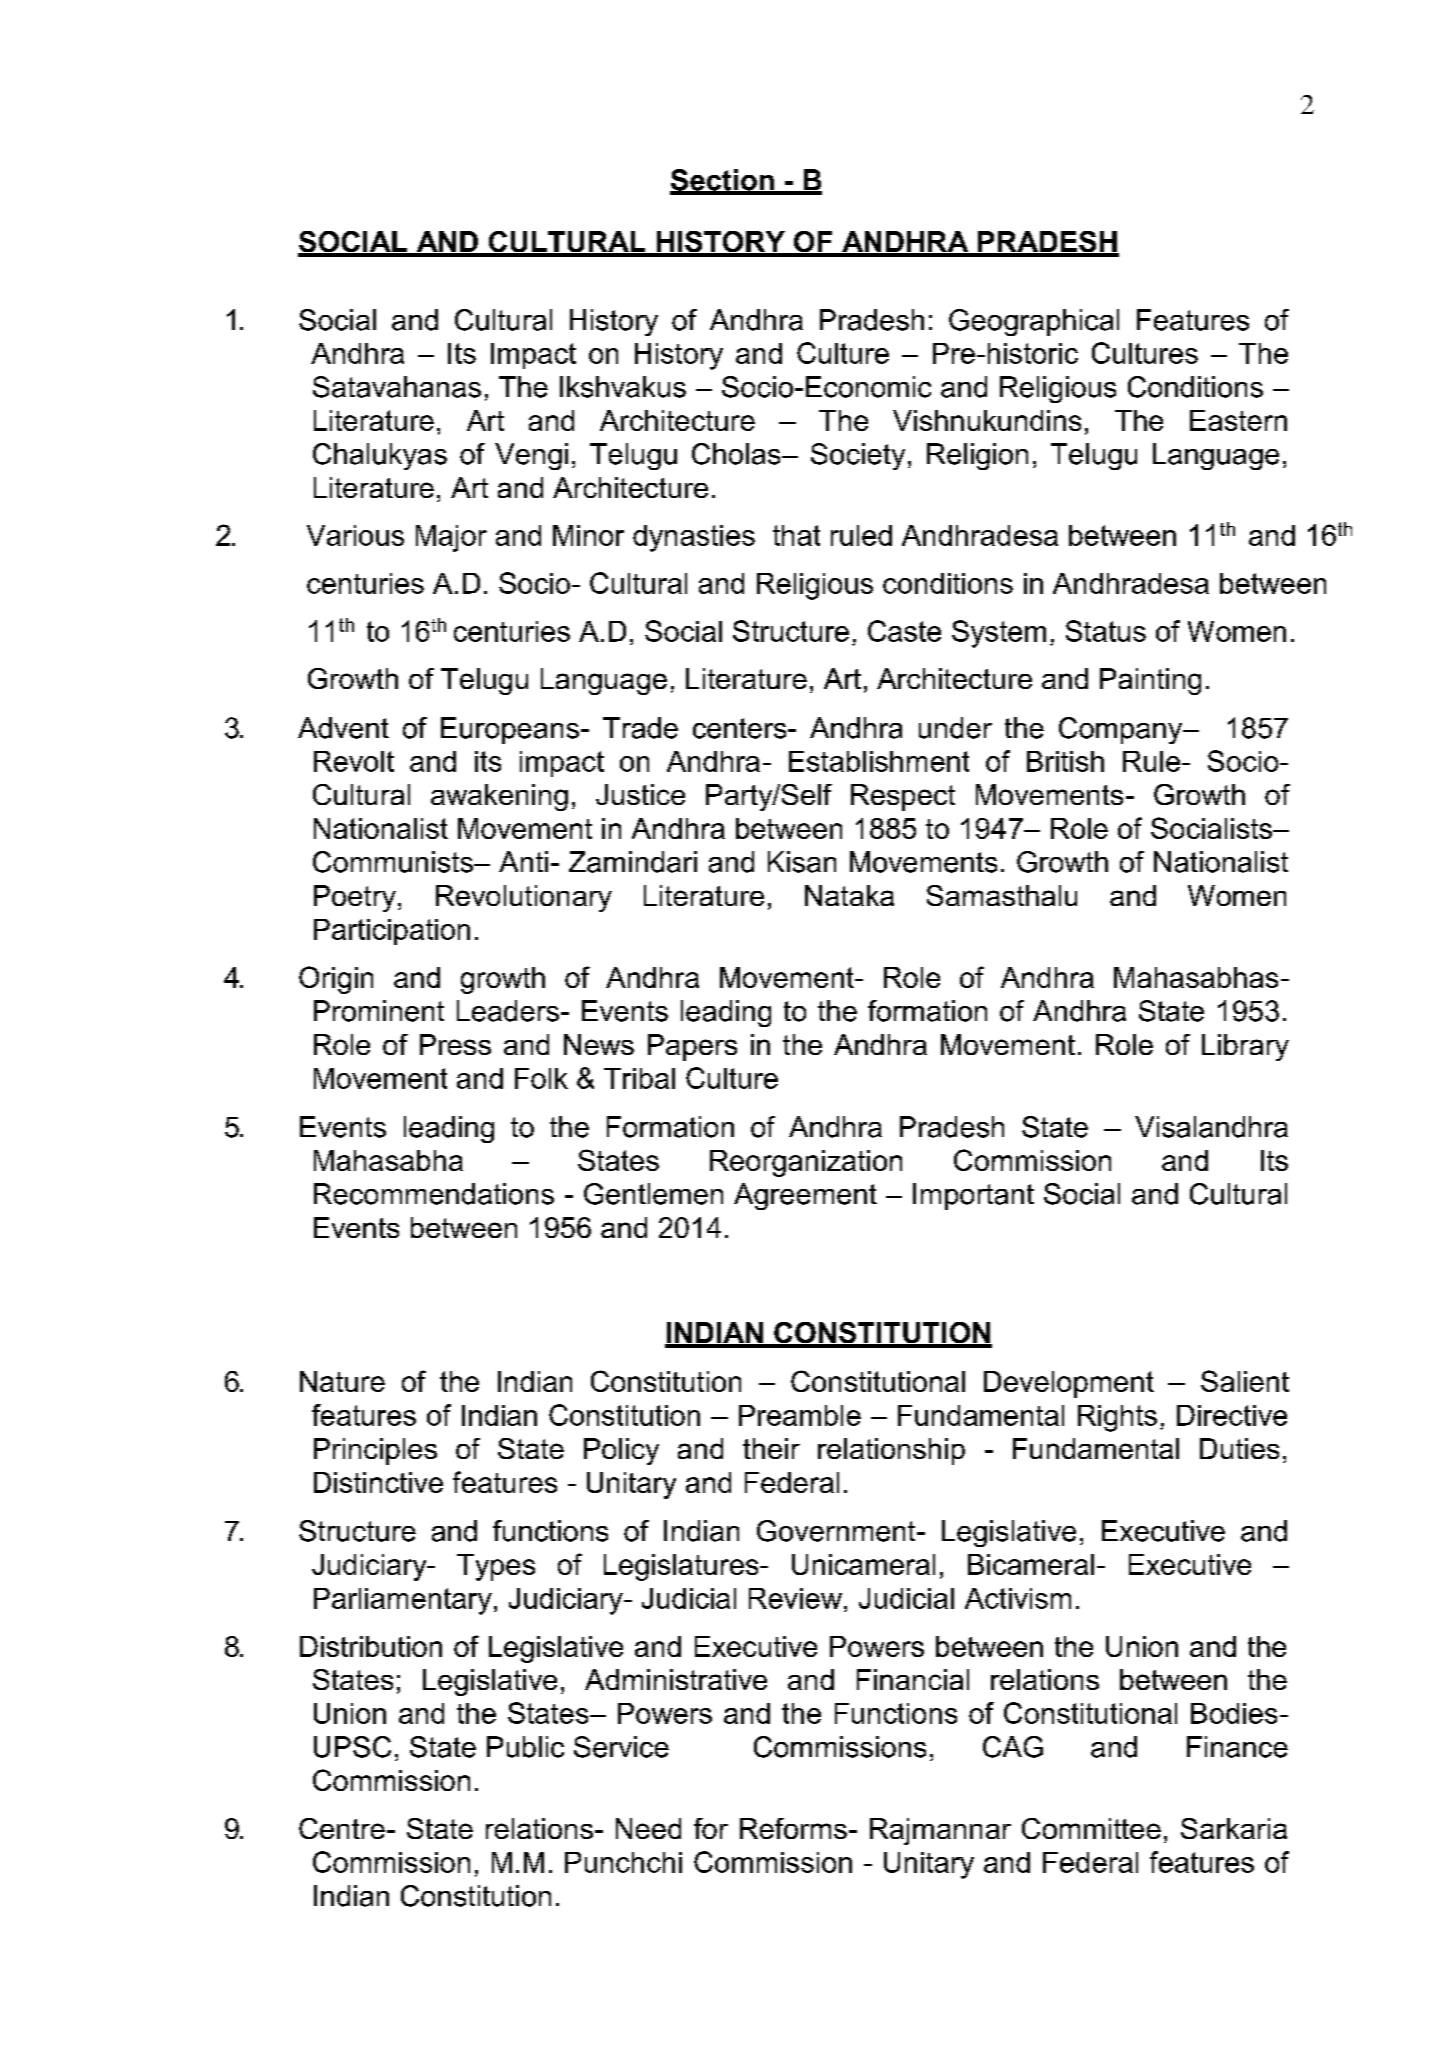  What do you see at coordinates (525, 1747) in the page?
I see `Public` at bounding box center [525, 1747].
